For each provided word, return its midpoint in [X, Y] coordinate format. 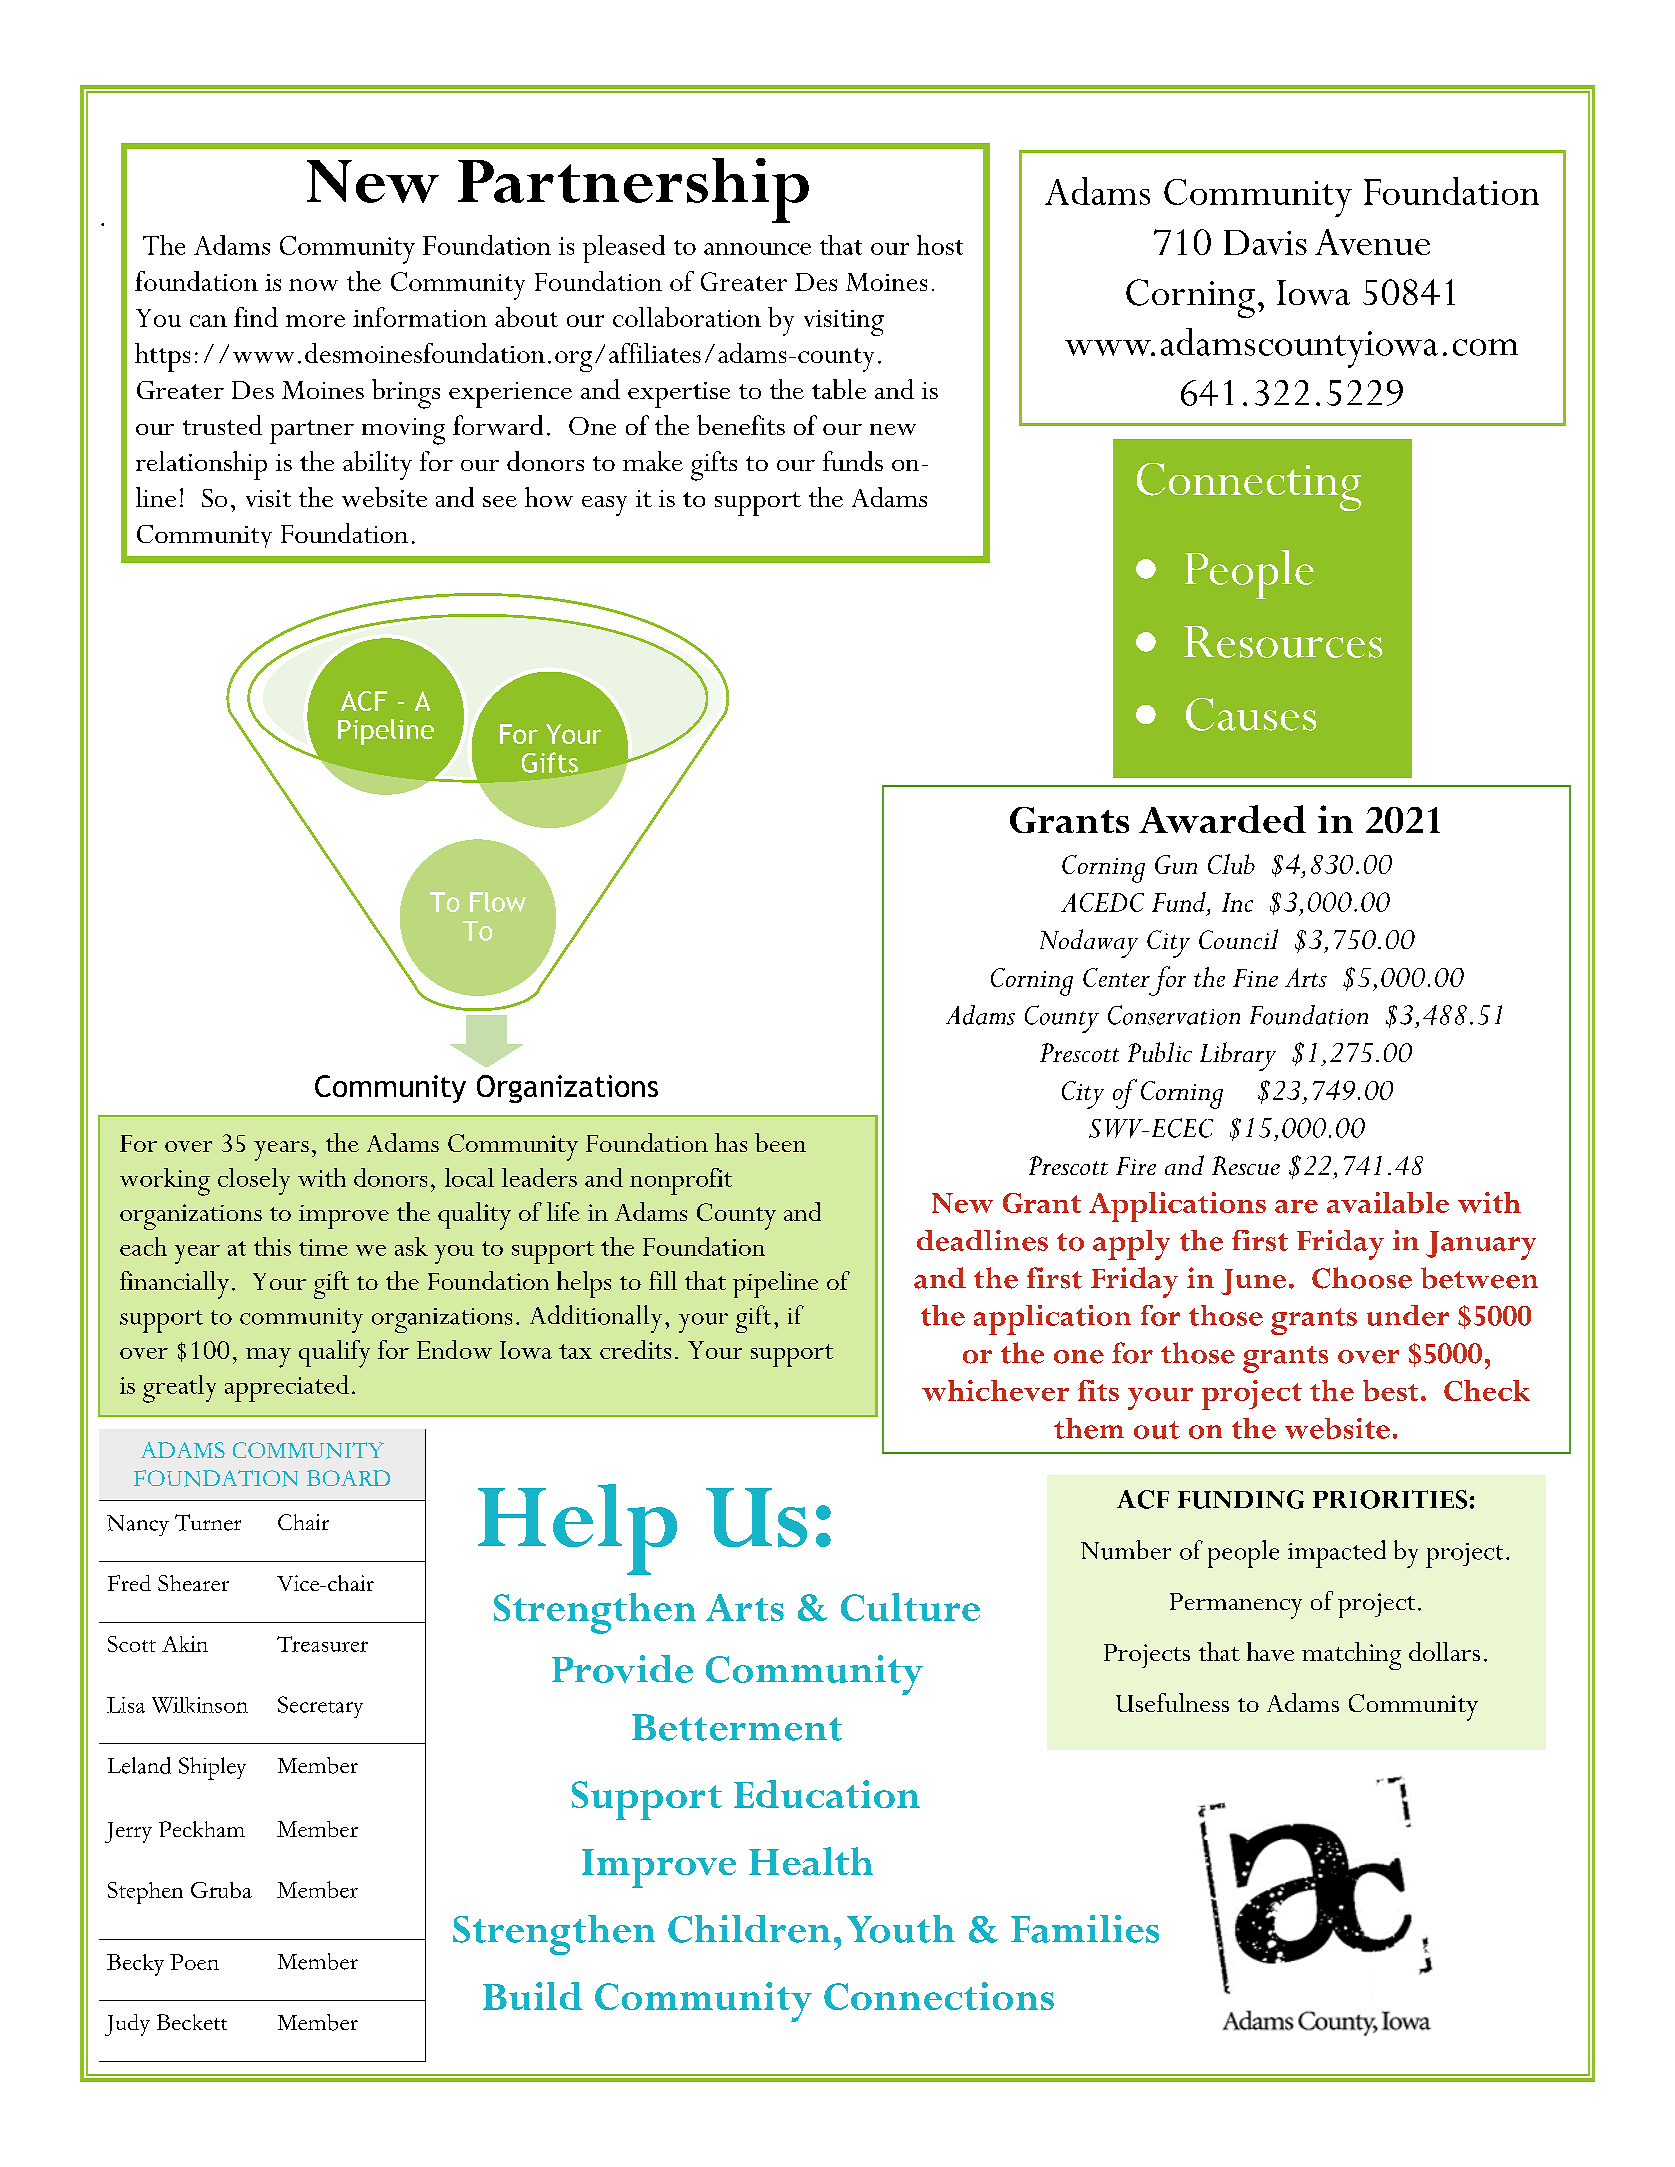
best [1390, 1390]
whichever [995, 1390]
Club [1231, 864]
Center [1116, 977]
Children [749, 1929]
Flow [498, 902]
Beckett [192, 2022]
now [313, 285]
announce [757, 249]
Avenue [1372, 242]
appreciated [287, 1388]
